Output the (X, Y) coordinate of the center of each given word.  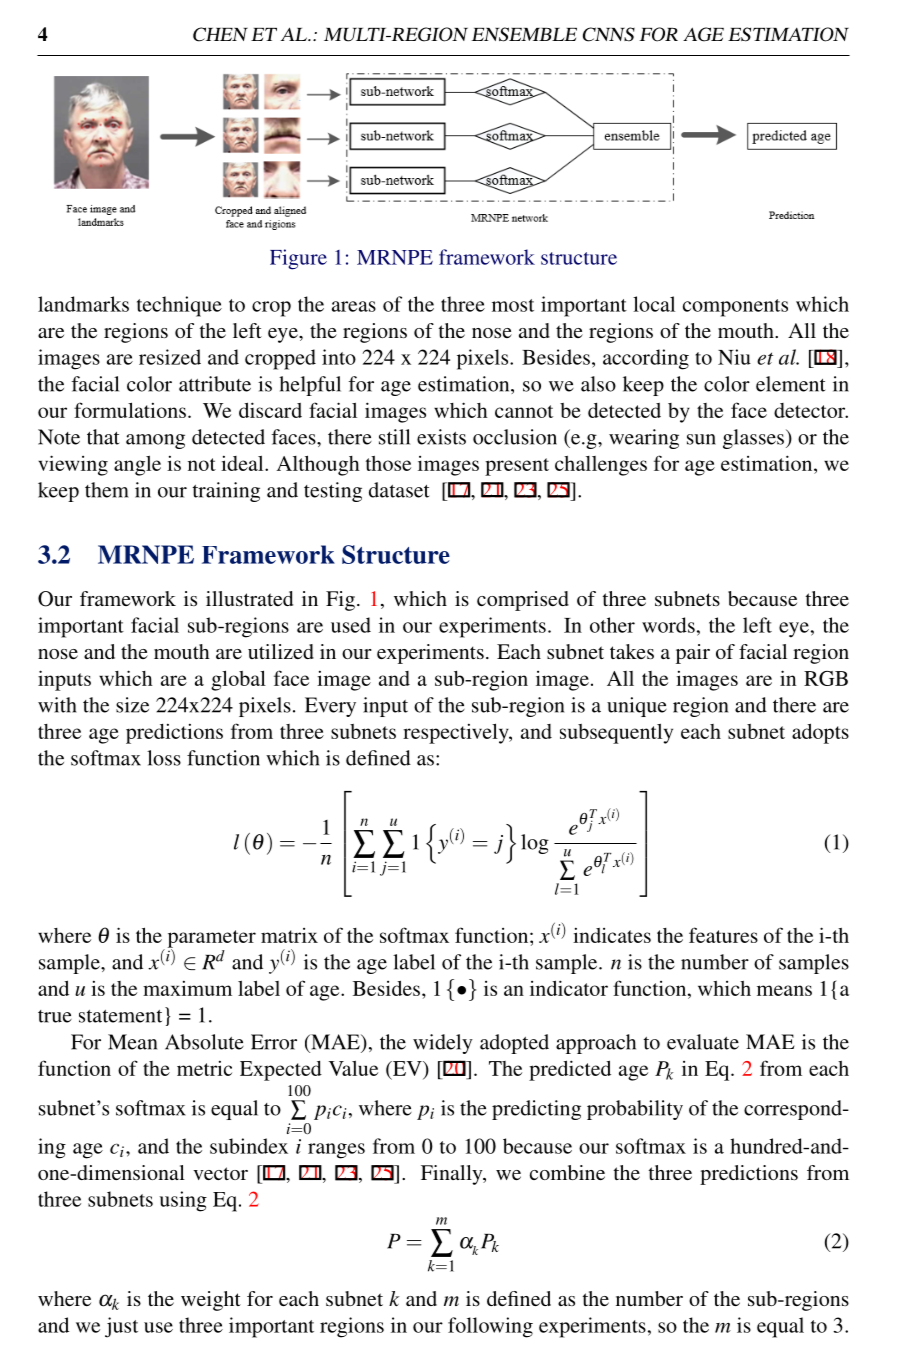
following (490, 1327)
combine (567, 1172)
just (121, 1327)
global (238, 680)
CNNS (609, 34)
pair (693, 654)
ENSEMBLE (524, 34)
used (351, 625)
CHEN (220, 34)
